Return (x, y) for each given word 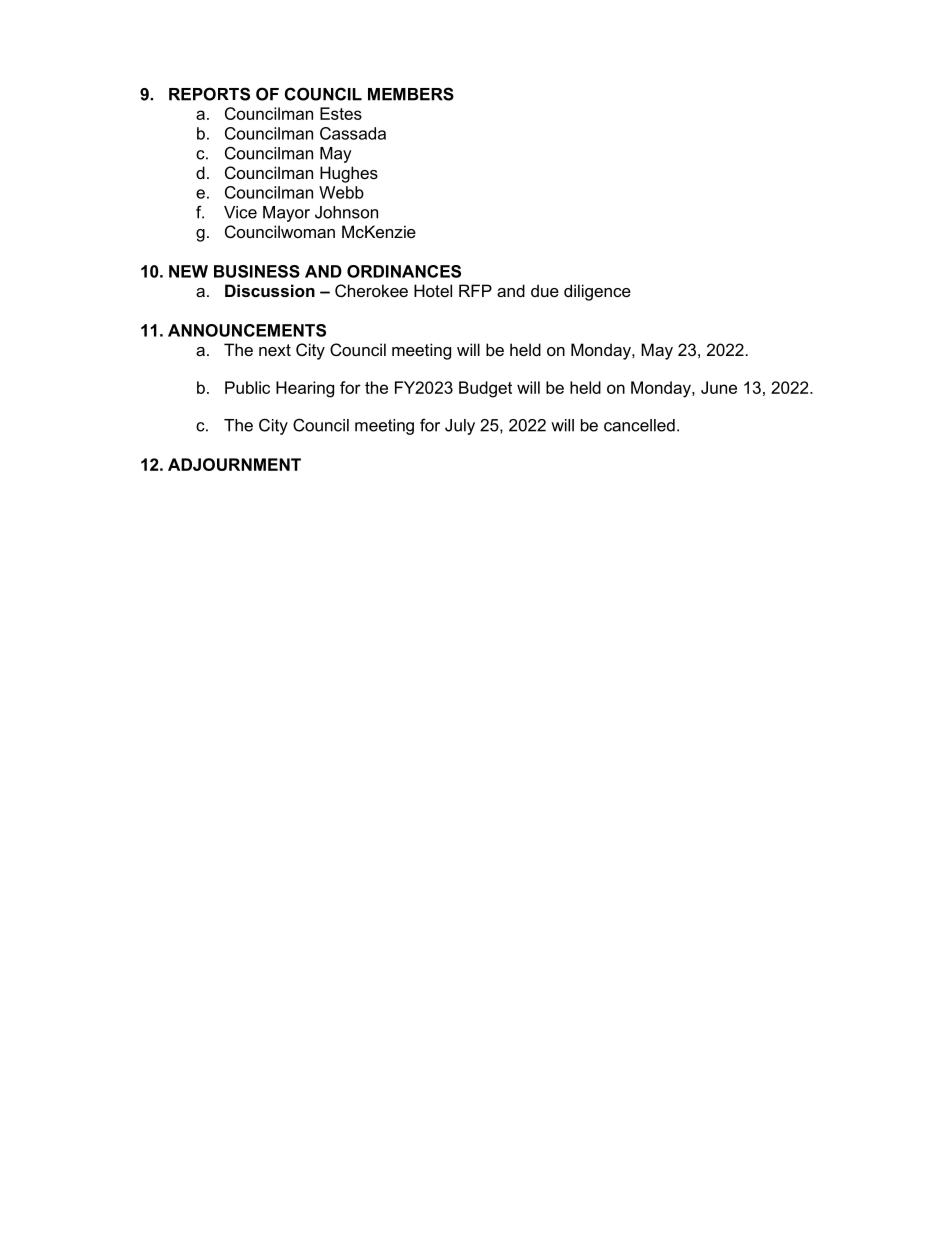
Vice (240, 212)
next (275, 350)
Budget (485, 389)
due (545, 290)
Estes (341, 113)
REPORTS (209, 94)
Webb (341, 192)
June (719, 387)
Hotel (433, 290)
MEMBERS (411, 94)
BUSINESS (257, 271)
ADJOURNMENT (234, 464)
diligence (597, 292)
